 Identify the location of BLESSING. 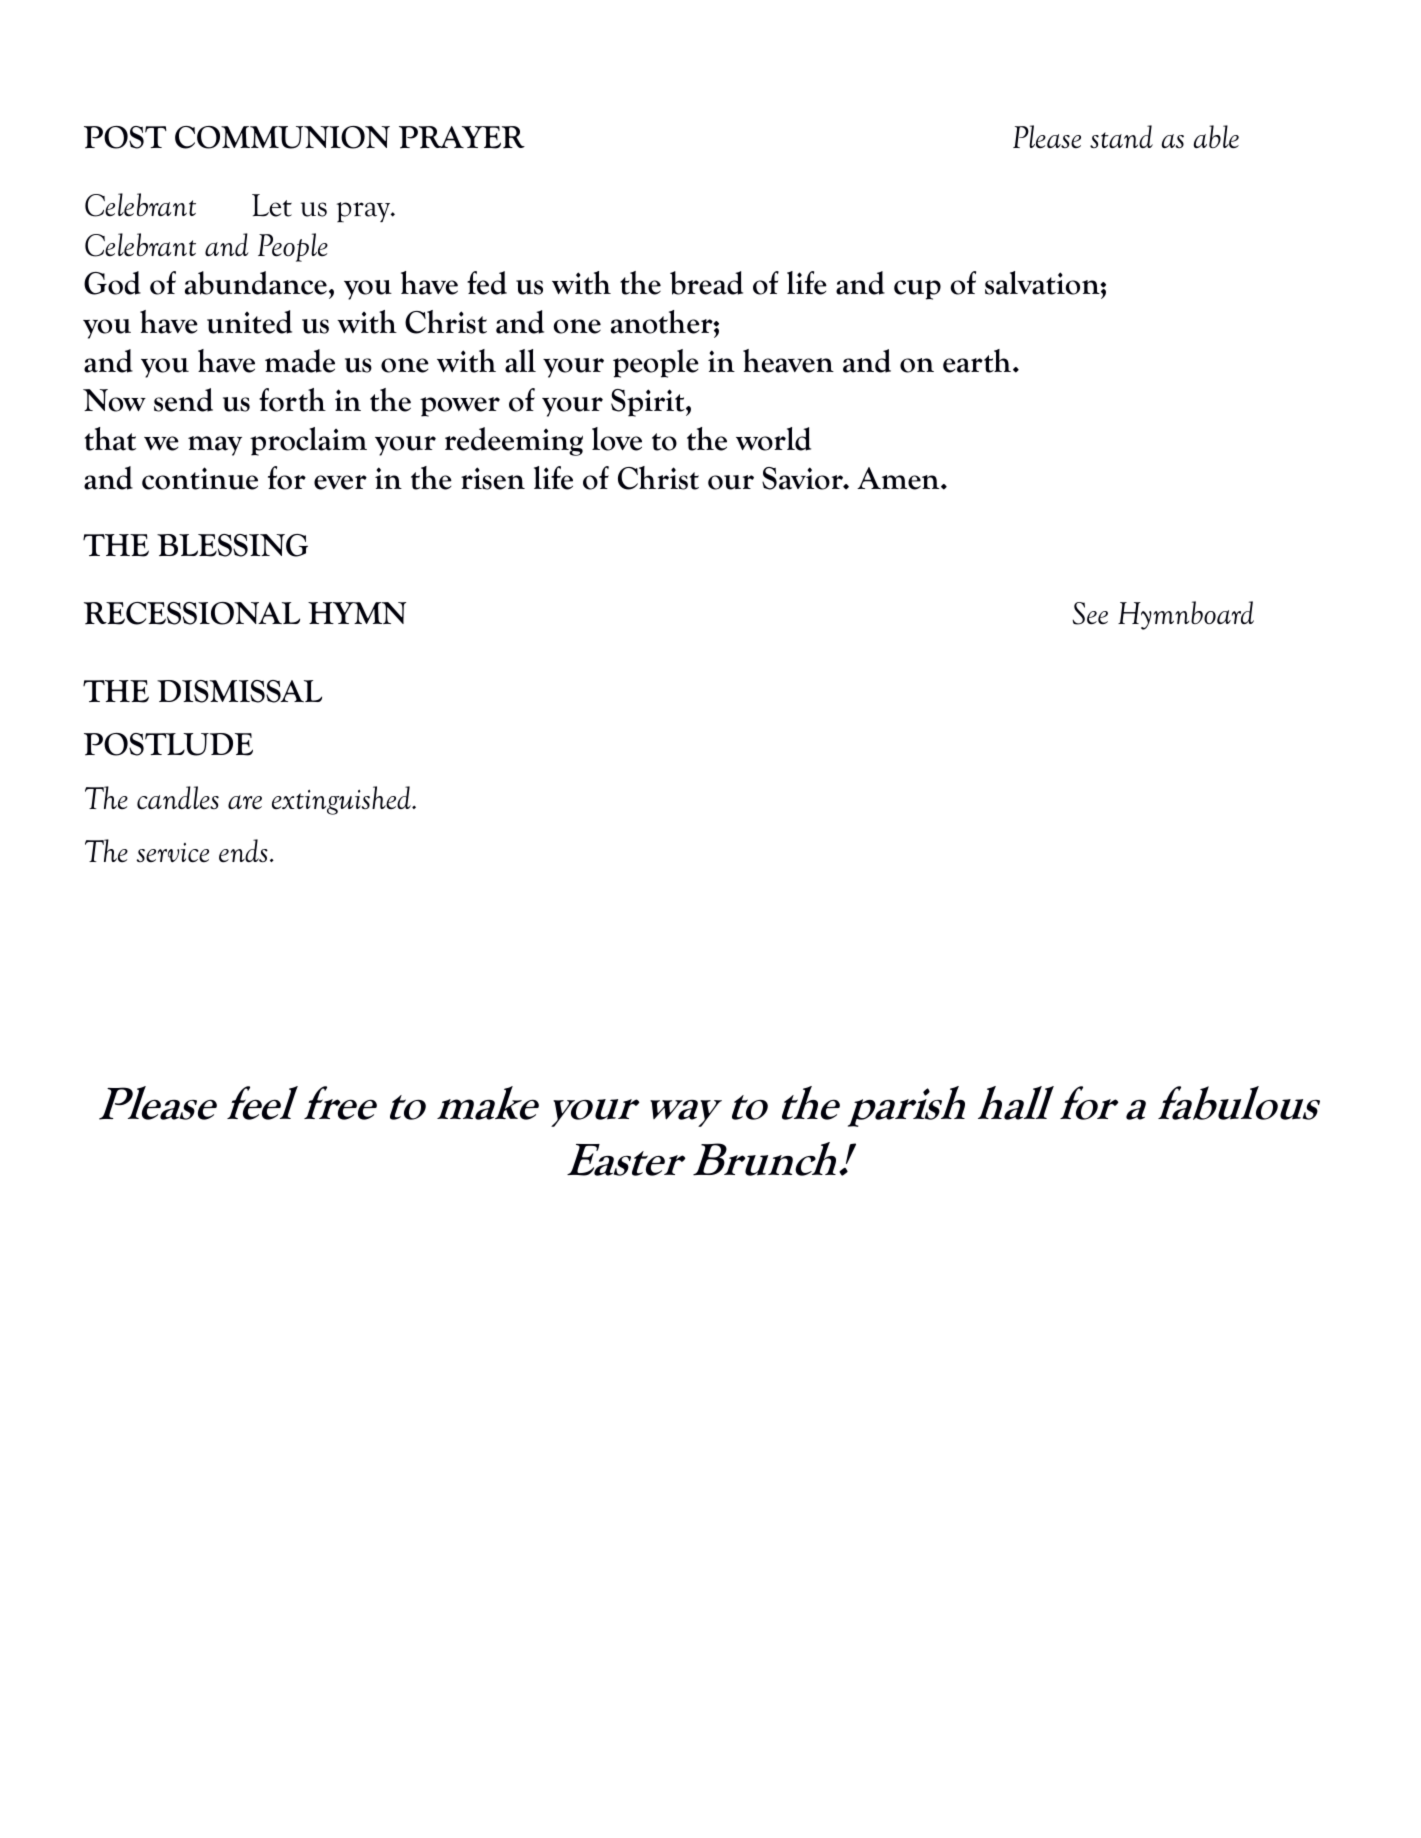
(232, 545).
